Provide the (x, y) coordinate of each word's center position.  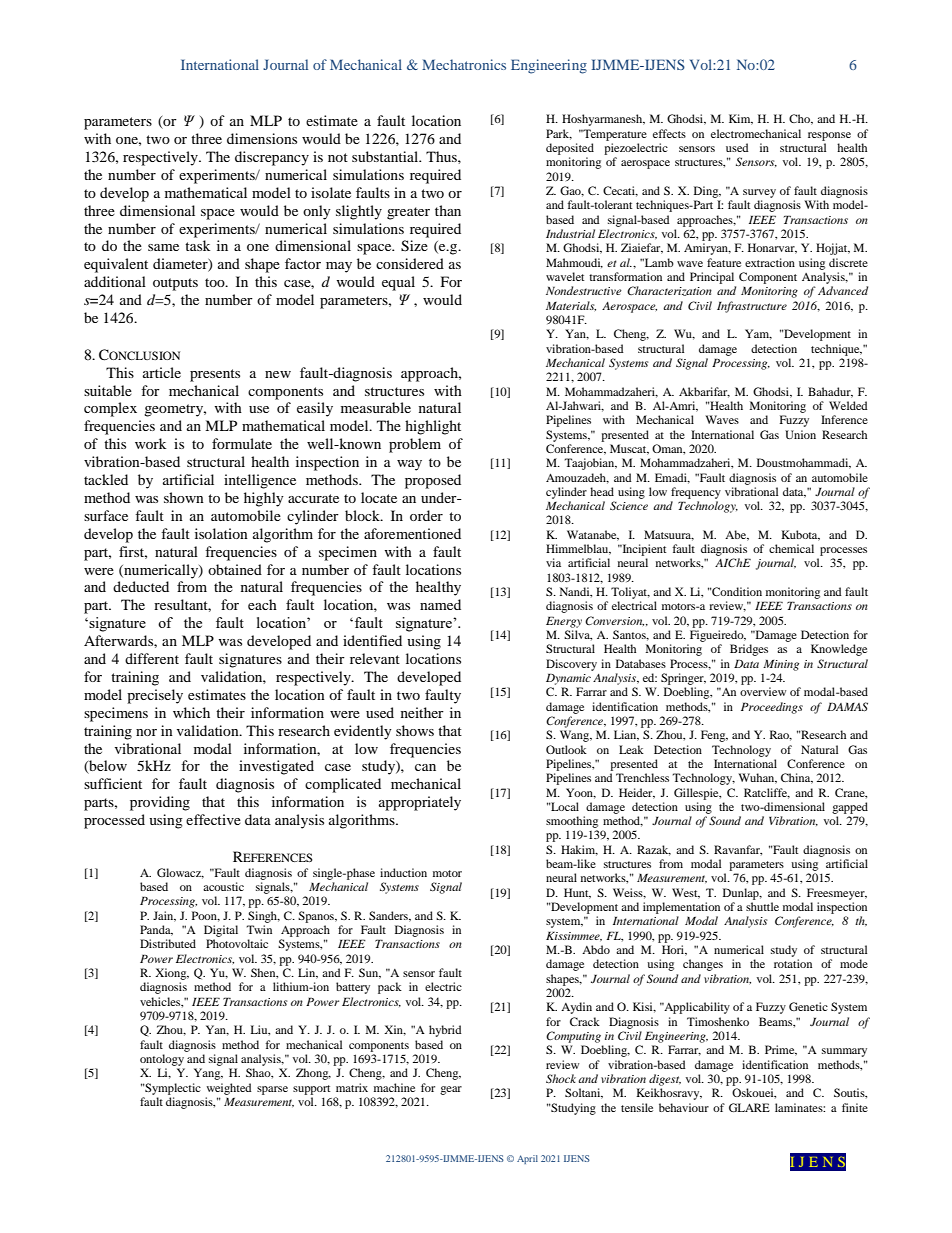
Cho (801, 119)
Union (800, 434)
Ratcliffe (767, 793)
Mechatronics (464, 64)
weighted (229, 1089)
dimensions (262, 138)
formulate (242, 443)
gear (451, 1090)
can (425, 767)
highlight (433, 427)
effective (213, 819)
